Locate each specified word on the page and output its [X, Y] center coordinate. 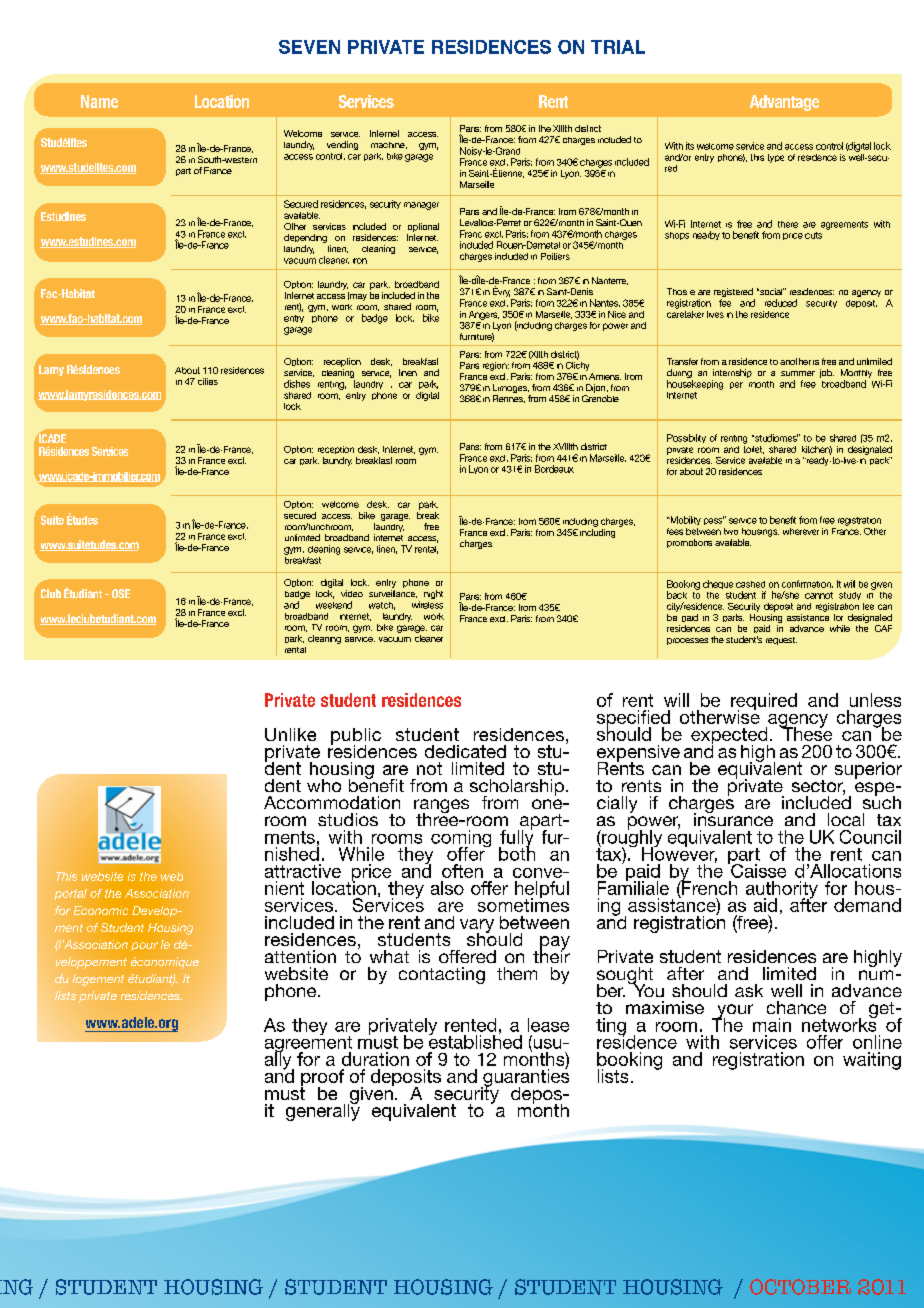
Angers [484, 315]
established [475, 1041]
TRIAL [618, 47]
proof [322, 1079]
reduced [781, 303]
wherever [801, 531]
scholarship [517, 788]
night [433, 594]
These [806, 733]
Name [99, 101]
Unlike [290, 734]
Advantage [784, 103]
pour [144, 946]
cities [208, 381]
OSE [121, 593]
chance [796, 1007]
